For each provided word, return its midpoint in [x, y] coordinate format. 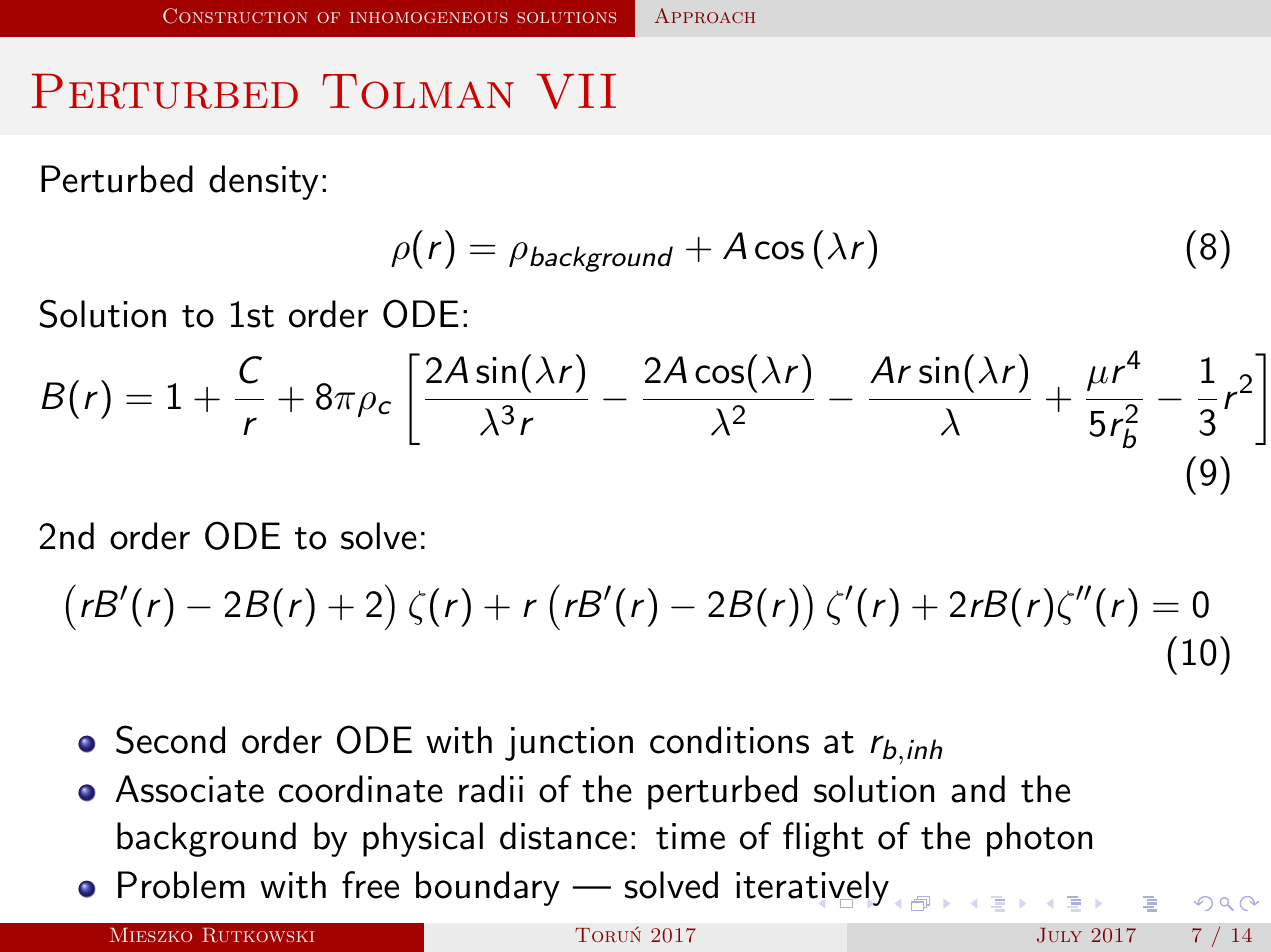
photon [1039, 839]
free [370, 885]
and [978, 789]
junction [569, 744]
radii [491, 789]
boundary [488, 888]
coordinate [361, 789]
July [1059, 935]
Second [170, 739]
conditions [729, 740]
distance [563, 836]
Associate [189, 789]
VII [576, 91]
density [263, 182]
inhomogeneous [429, 17]
